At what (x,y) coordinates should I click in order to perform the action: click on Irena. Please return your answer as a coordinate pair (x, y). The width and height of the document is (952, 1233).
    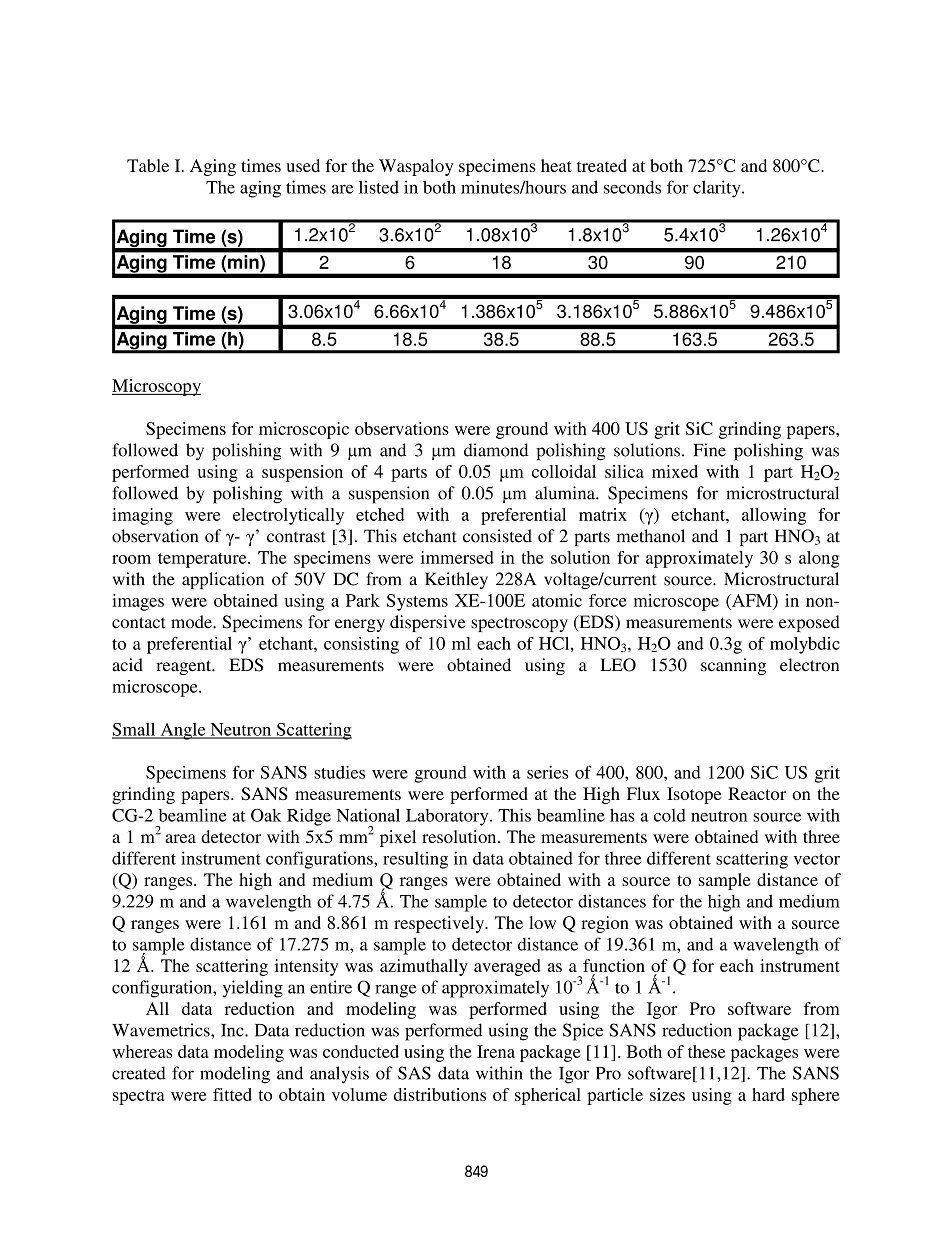
    Looking at the image, I should click on (496, 1051).
